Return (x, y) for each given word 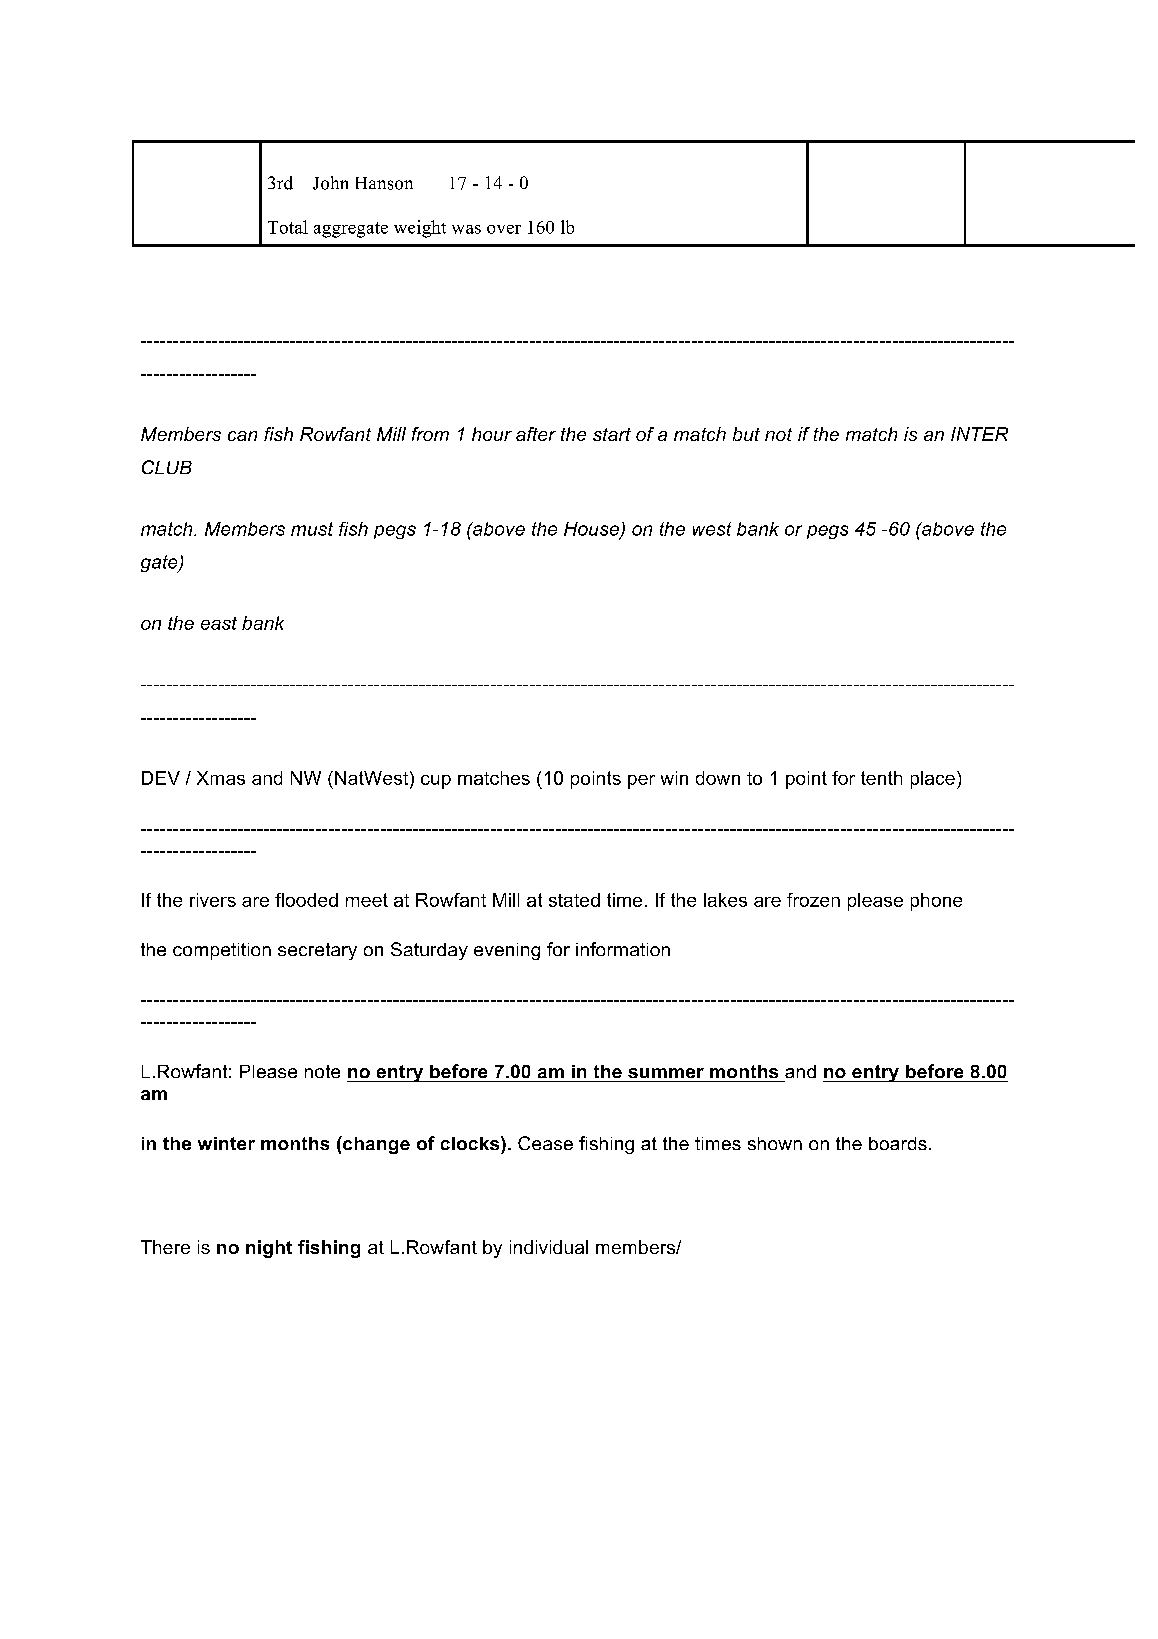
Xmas (221, 778)
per (641, 782)
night (269, 1249)
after (536, 434)
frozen (813, 900)
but (746, 434)
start (612, 434)
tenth (881, 778)
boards (898, 1143)
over (504, 229)
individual (549, 1247)
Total (288, 227)
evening (507, 951)
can (242, 436)
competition (222, 951)
